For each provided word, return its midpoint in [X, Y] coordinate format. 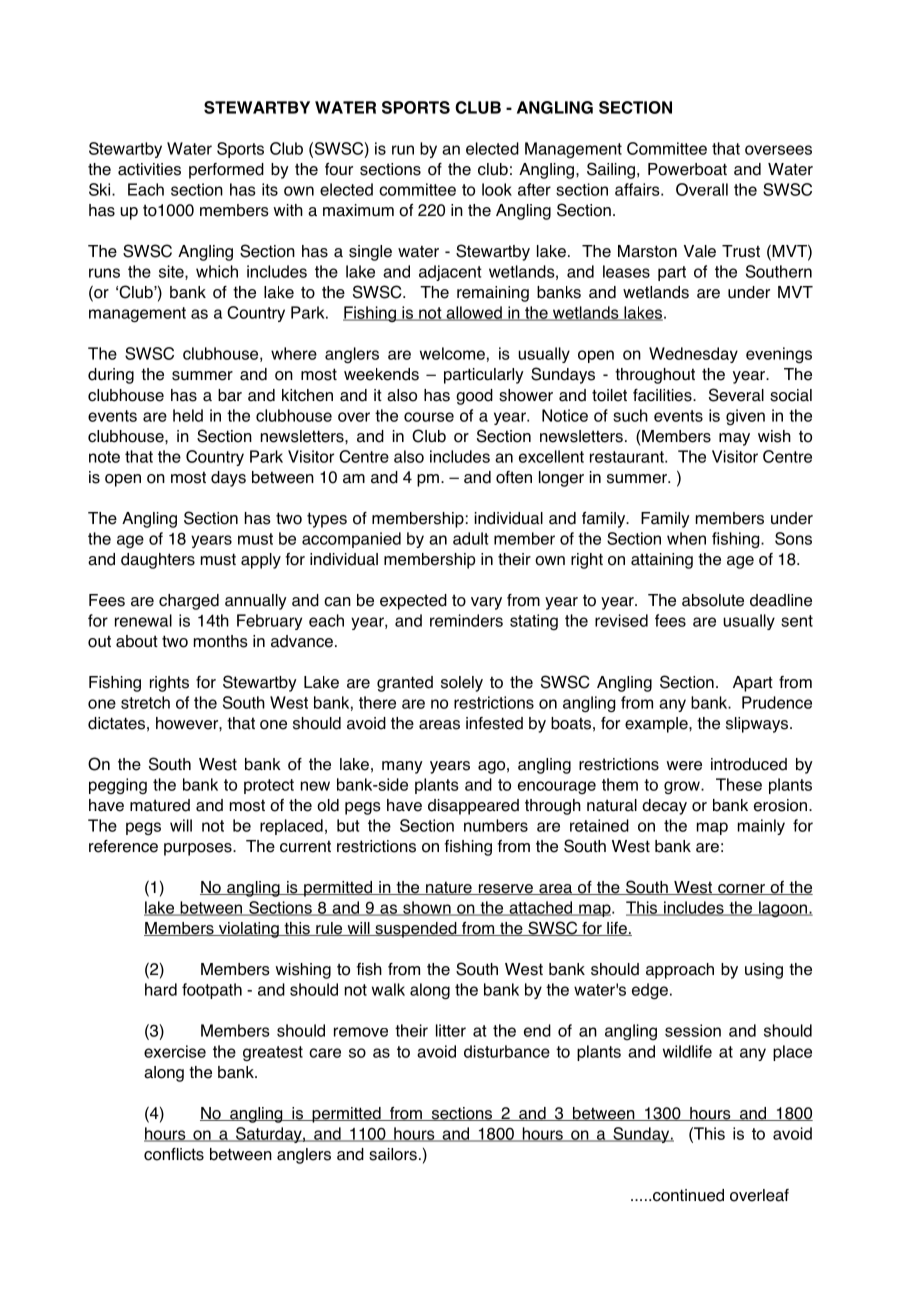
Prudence [777, 702]
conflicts [174, 1154]
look [497, 189]
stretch [145, 702]
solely [462, 684]
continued [688, 1195]
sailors [393, 1154]
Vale [700, 251]
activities [149, 169]
